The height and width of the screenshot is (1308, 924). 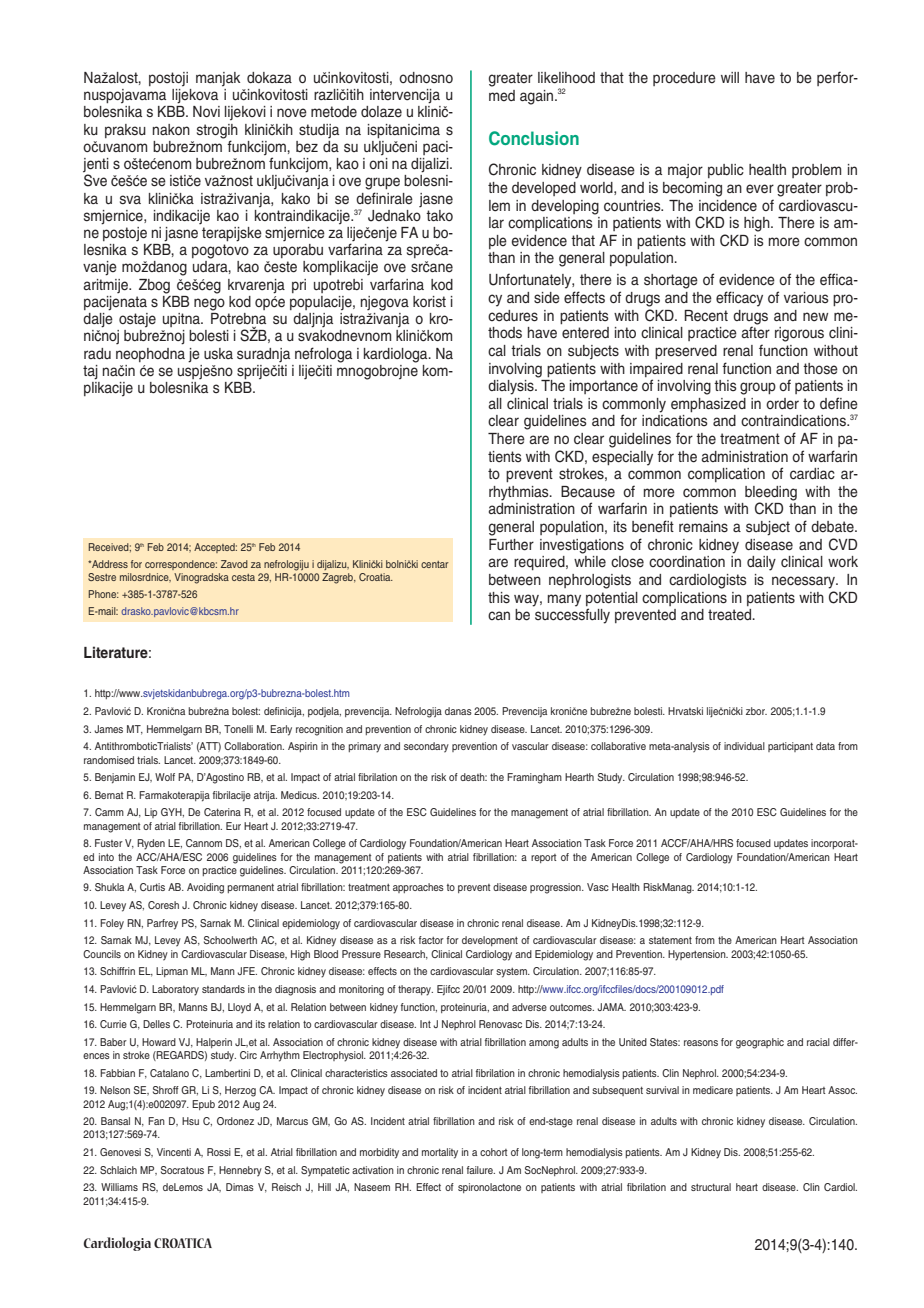 I want to click on bleeding, so click(x=771, y=494).
